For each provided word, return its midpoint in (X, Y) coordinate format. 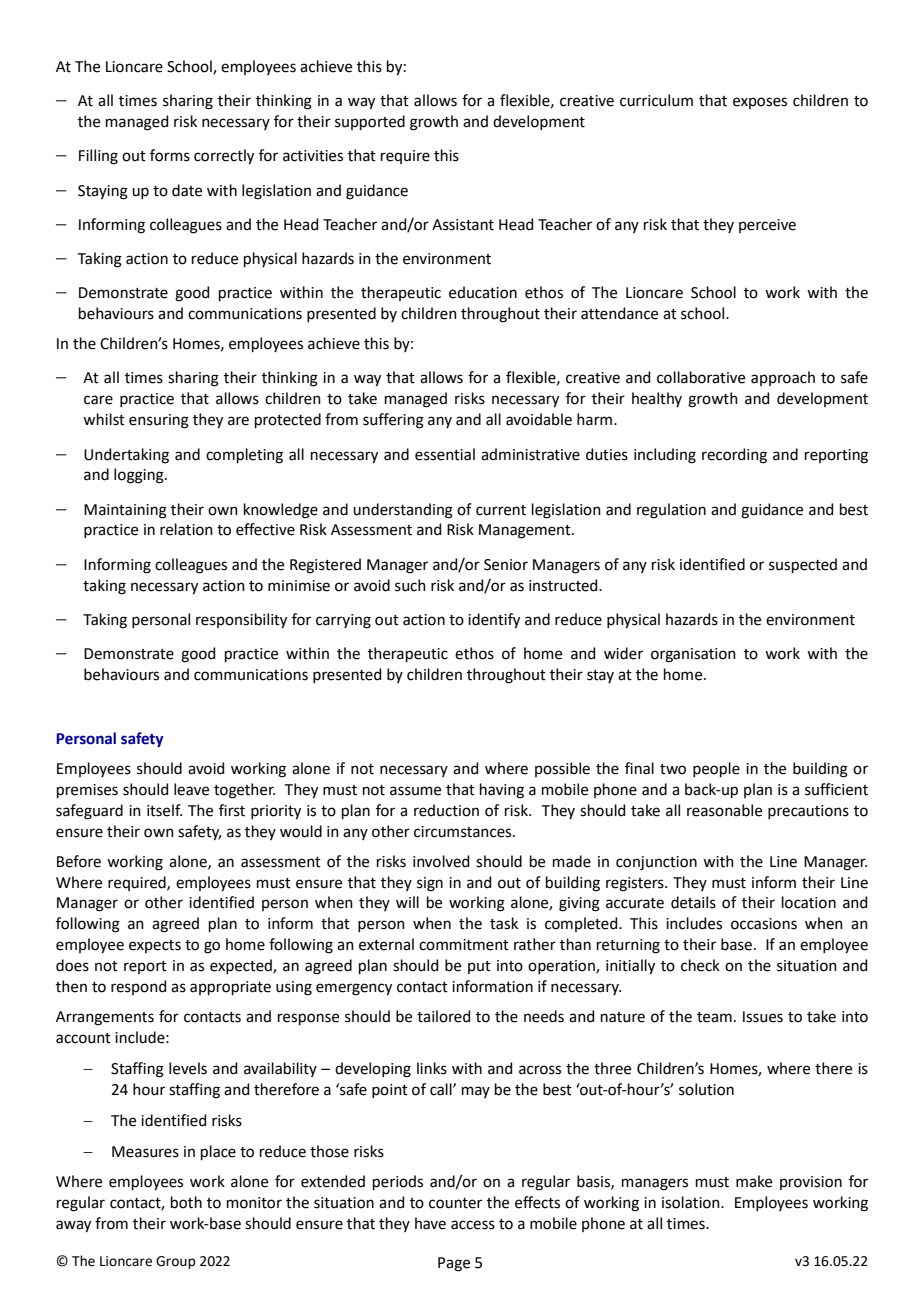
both (186, 1202)
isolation (692, 1202)
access (473, 1225)
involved (441, 861)
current (501, 510)
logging (140, 476)
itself (164, 810)
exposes (760, 103)
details (693, 902)
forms (170, 155)
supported (370, 122)
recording (734, 456)
